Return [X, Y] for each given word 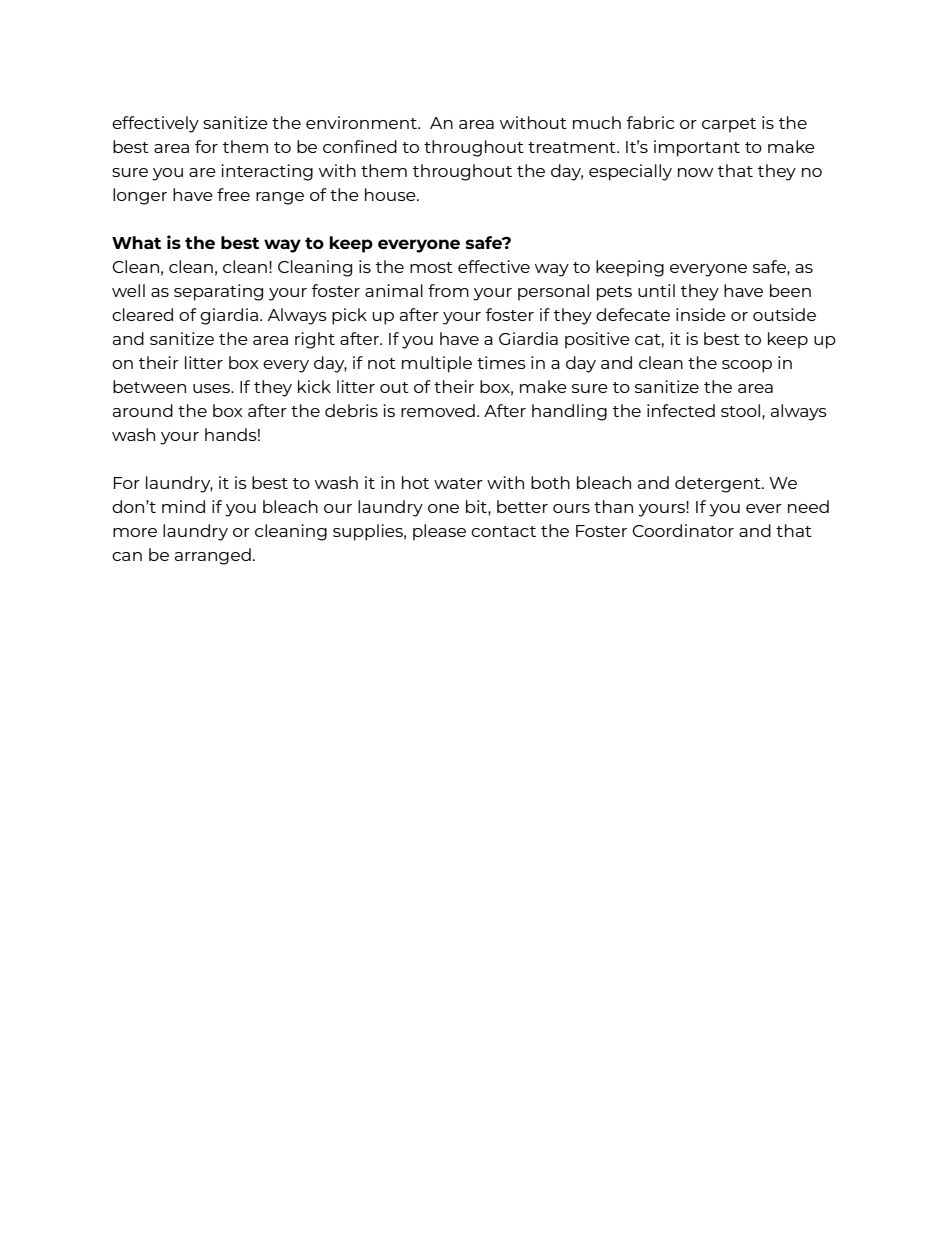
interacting [267, 172]
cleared [142, 314]
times [501, 362]
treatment [573, 147]
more [135, 532]
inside [701, 314]
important [697, 148]
